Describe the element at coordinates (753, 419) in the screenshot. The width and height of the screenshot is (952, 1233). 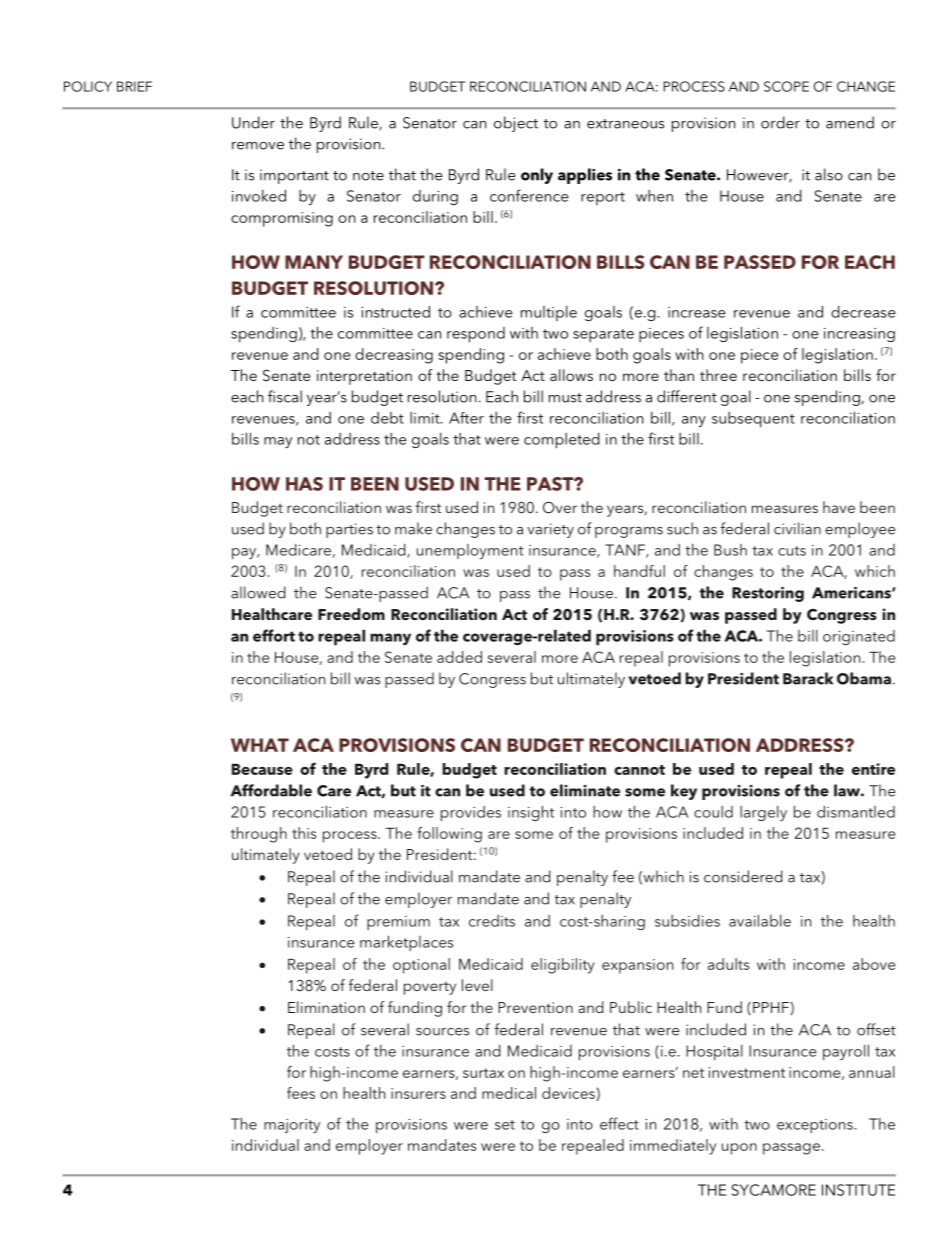
I see `subsequent` at that location.
